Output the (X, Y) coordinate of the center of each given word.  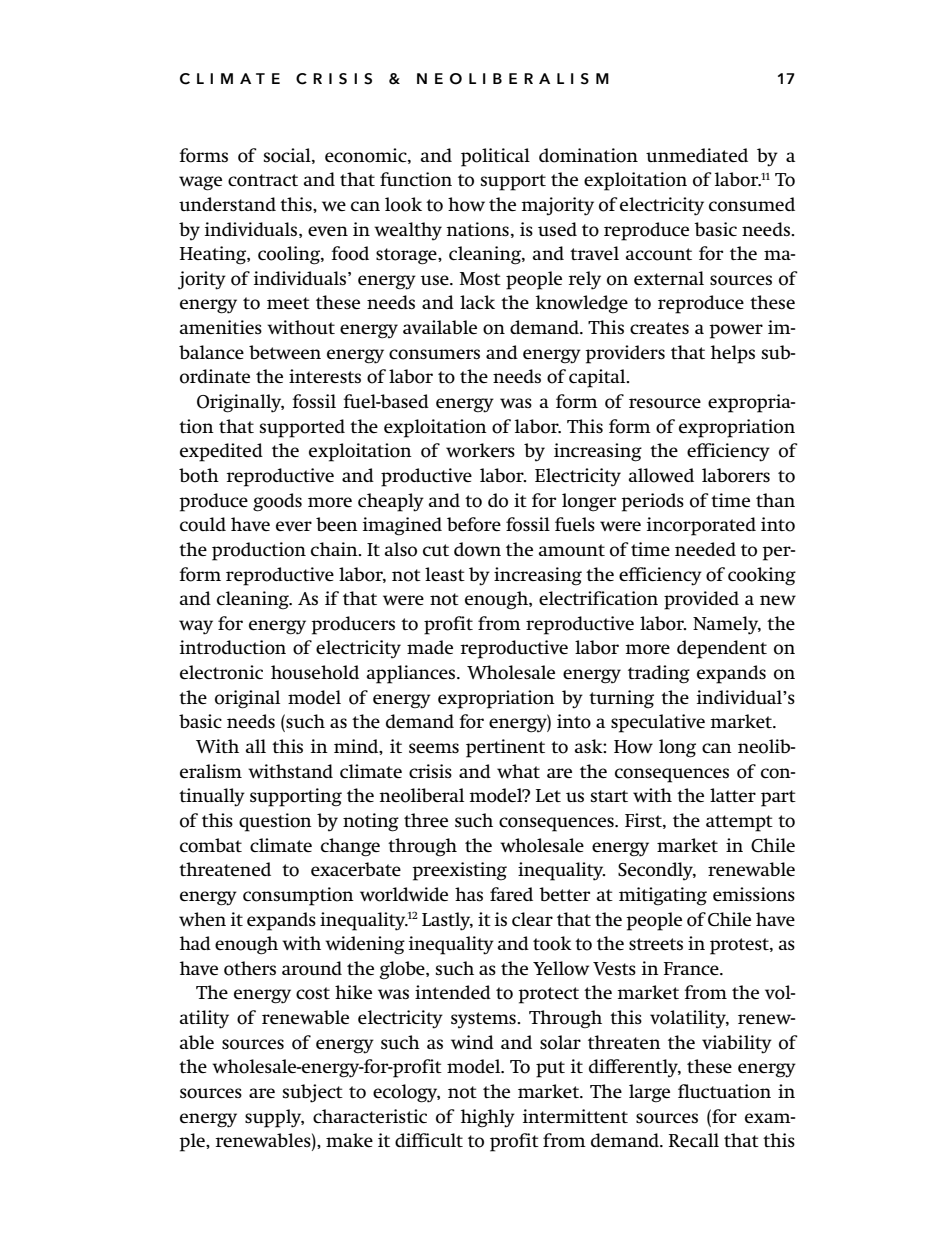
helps (733, 354)
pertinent (505, 748)
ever (294, 526)
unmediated (697, 155)
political (495, 157)
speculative (658, 723)
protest (740, 946)
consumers (434, 354)
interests (325, 376)
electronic (221, 672)
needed (705, 549)
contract (263, 180)
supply (274, 1118)
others (250, 968)
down (477, 549)
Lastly (447, 921)
